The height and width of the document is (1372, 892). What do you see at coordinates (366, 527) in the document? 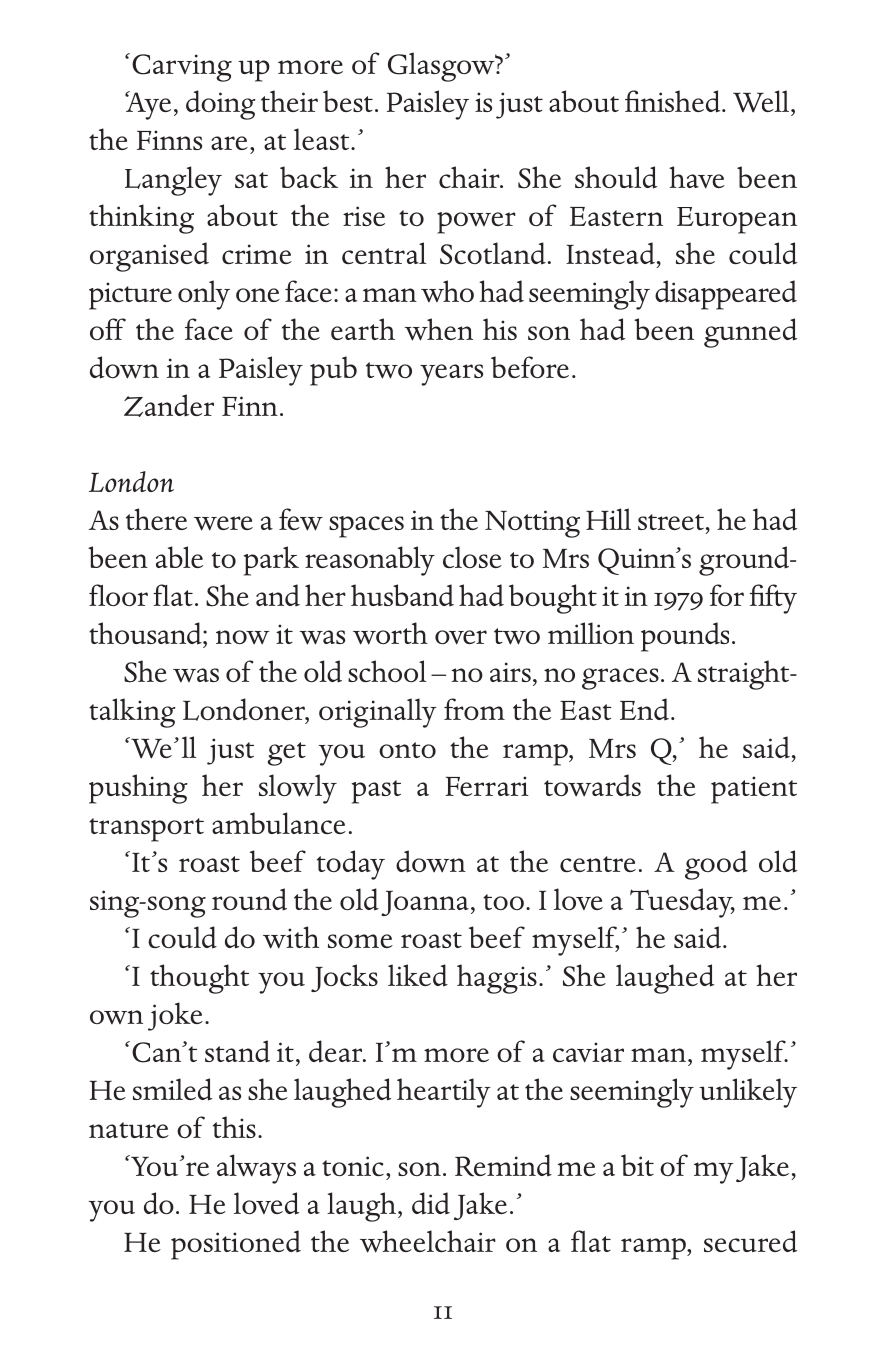
I see `spaces` at bounding box center [366, 527].
